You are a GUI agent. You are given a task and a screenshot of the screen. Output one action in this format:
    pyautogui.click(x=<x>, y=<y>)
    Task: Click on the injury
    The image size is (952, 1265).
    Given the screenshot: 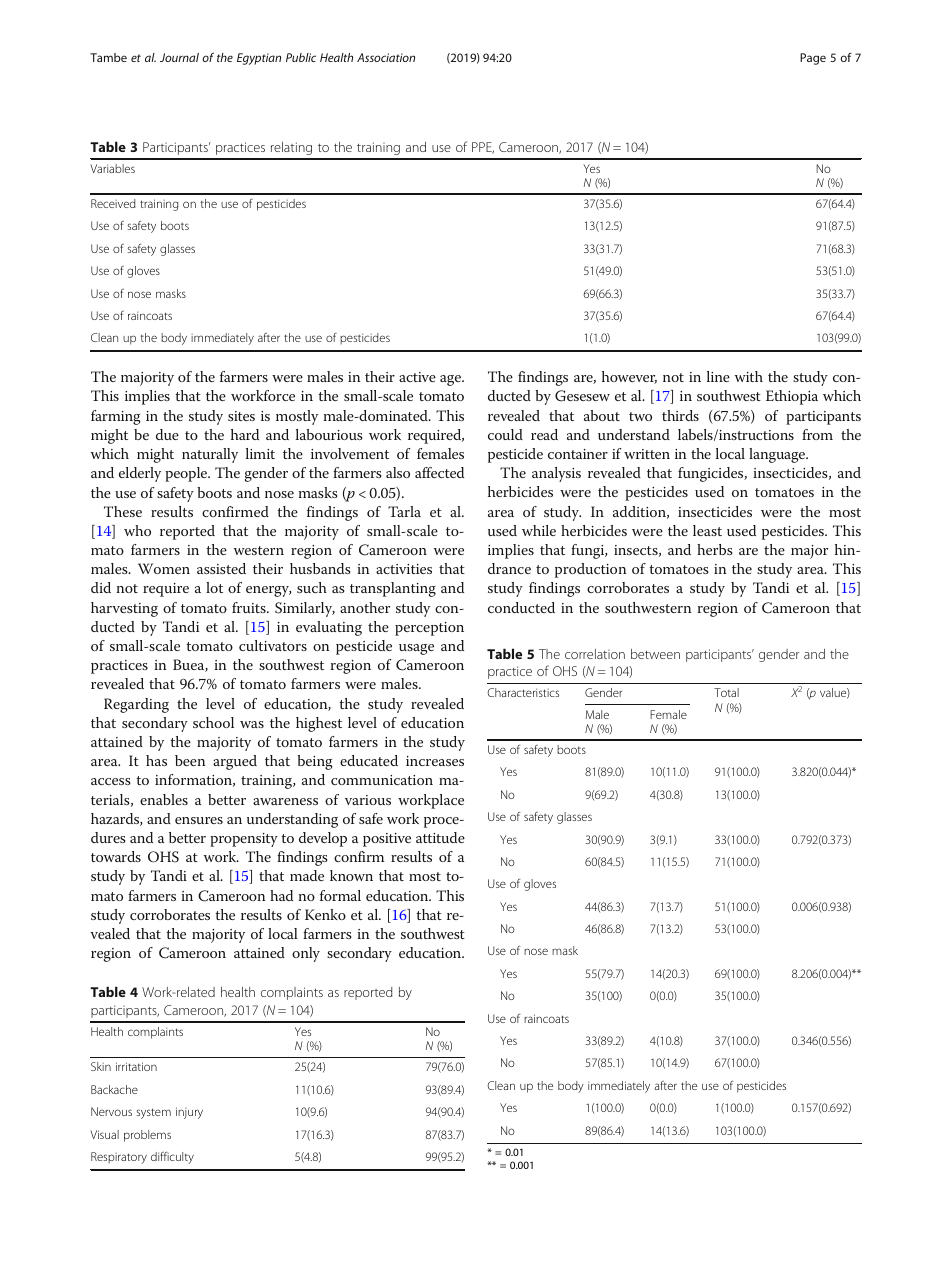 What is the action you would take?
    pyautogui.click(x=189, y=1113)
